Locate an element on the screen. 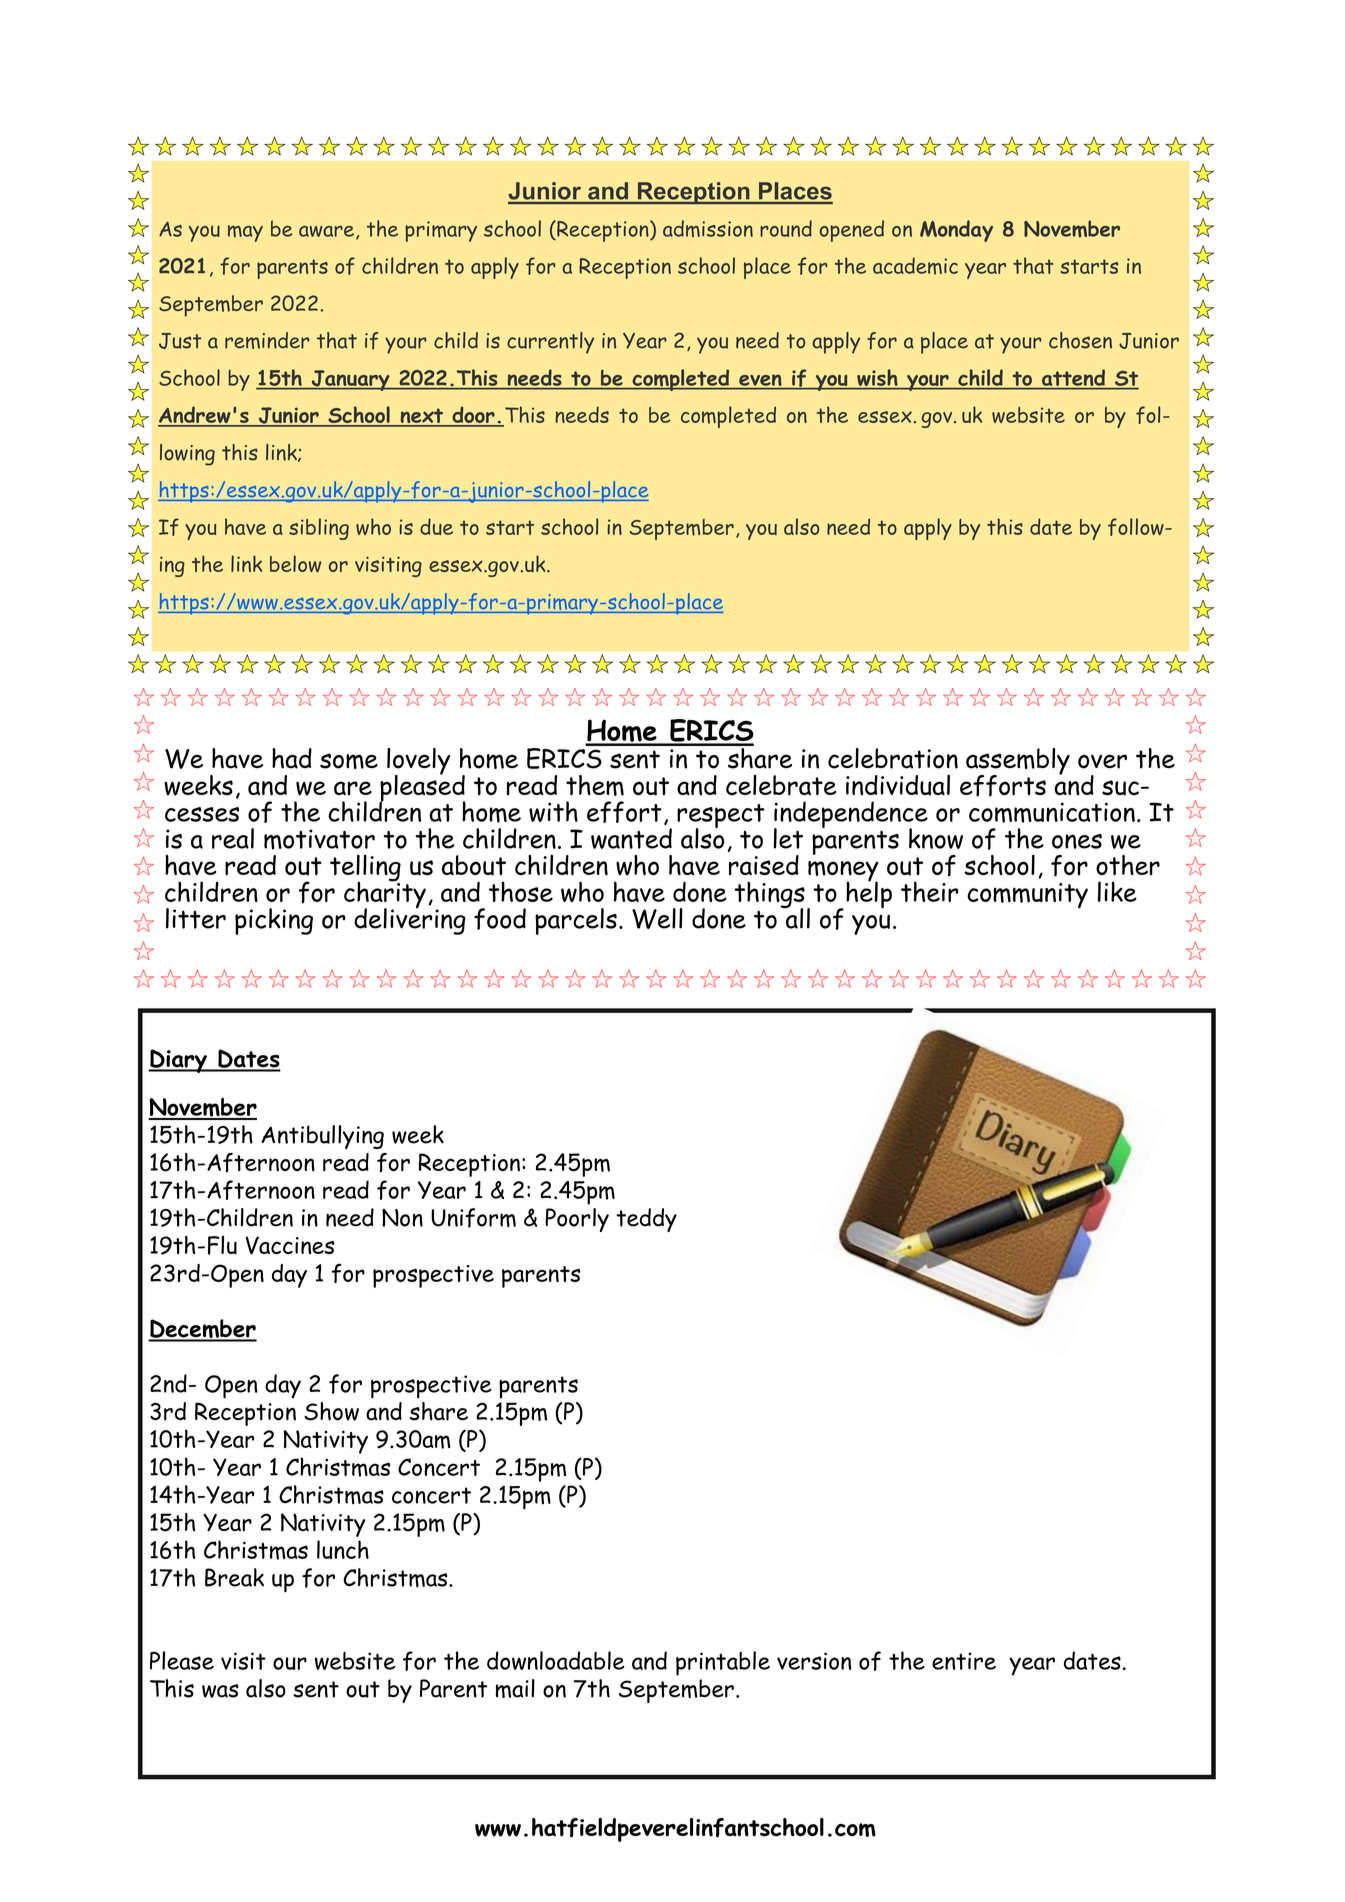  them is located at coordinates (595, 785).
